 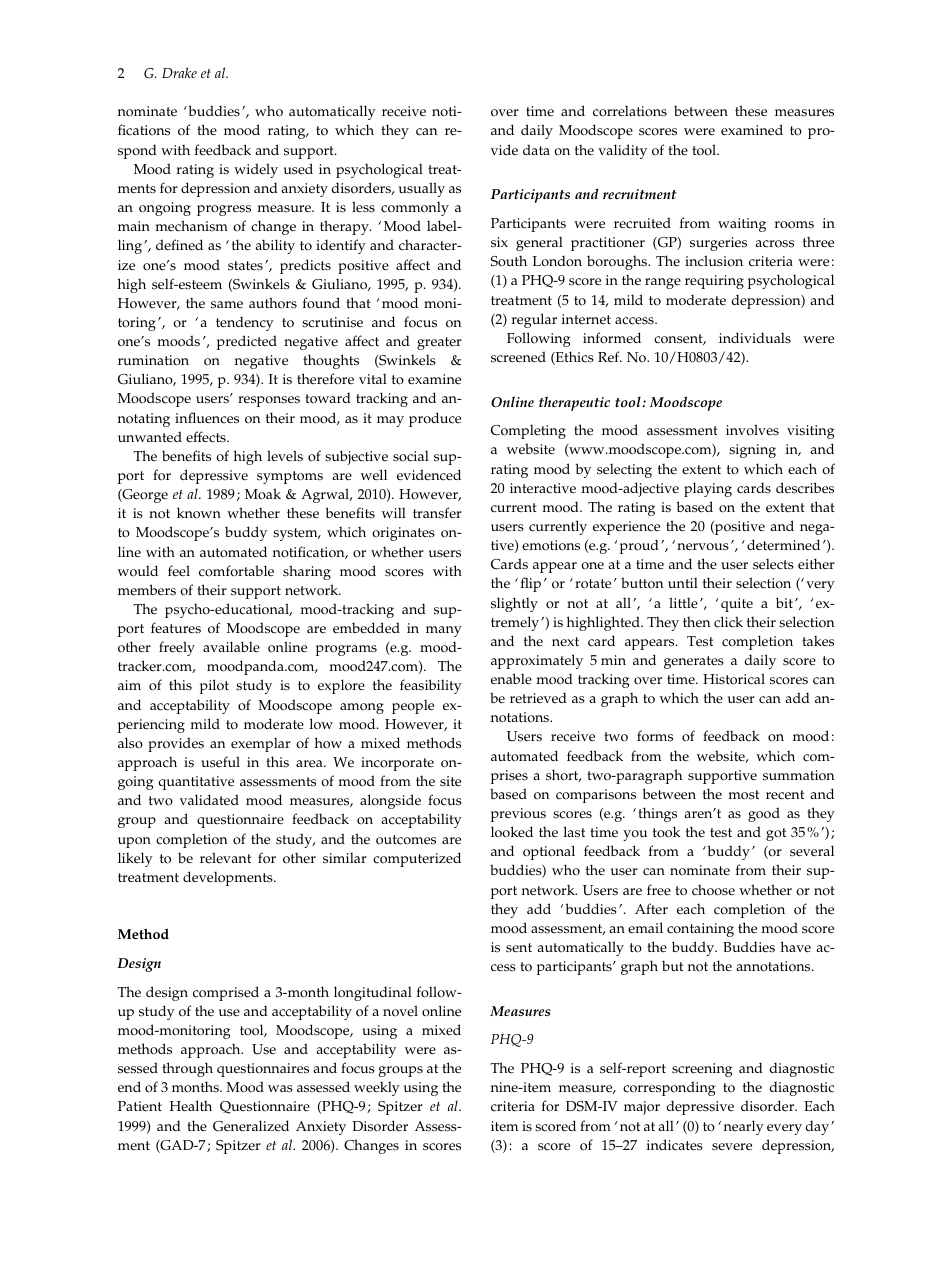 What do you see at coordinates (377, 1088) in the screenshot?
I see `weekly` at bounding box center [377, 1088].
